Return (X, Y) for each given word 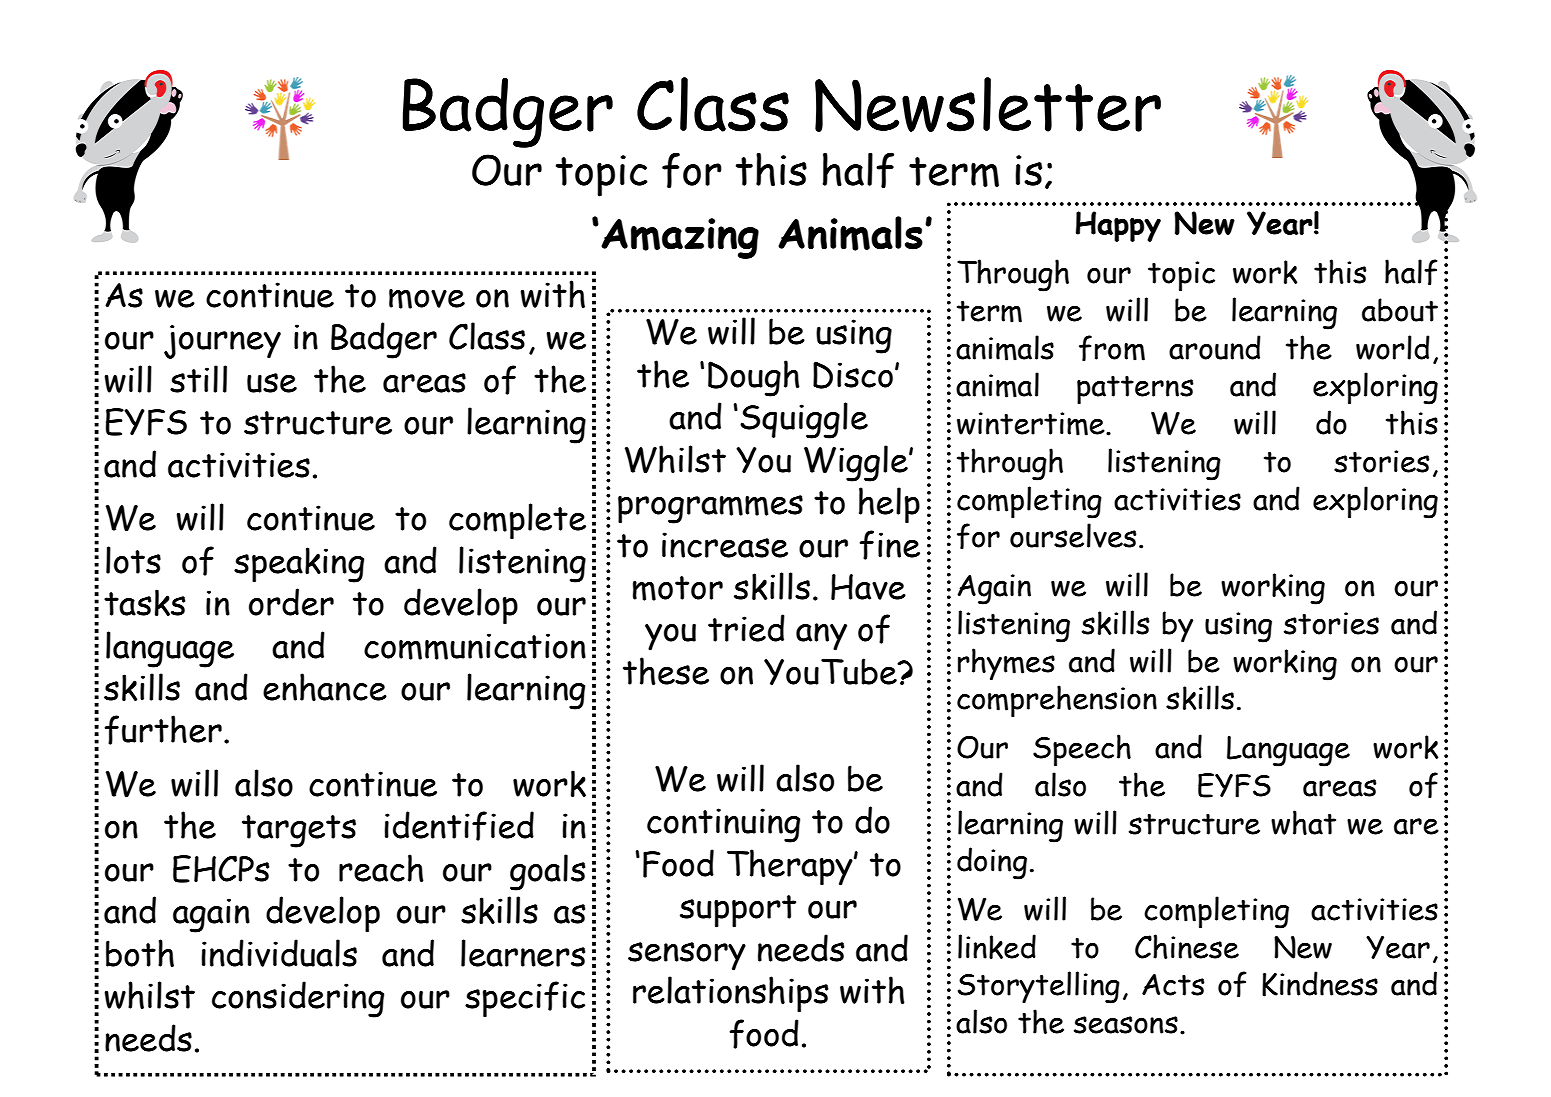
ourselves (1073, 535)
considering (298, 999)
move (427, 299)
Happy (1118, 226)
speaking (299, 565)
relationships (730, 994)
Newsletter (988, 104)
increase (725, 545)
